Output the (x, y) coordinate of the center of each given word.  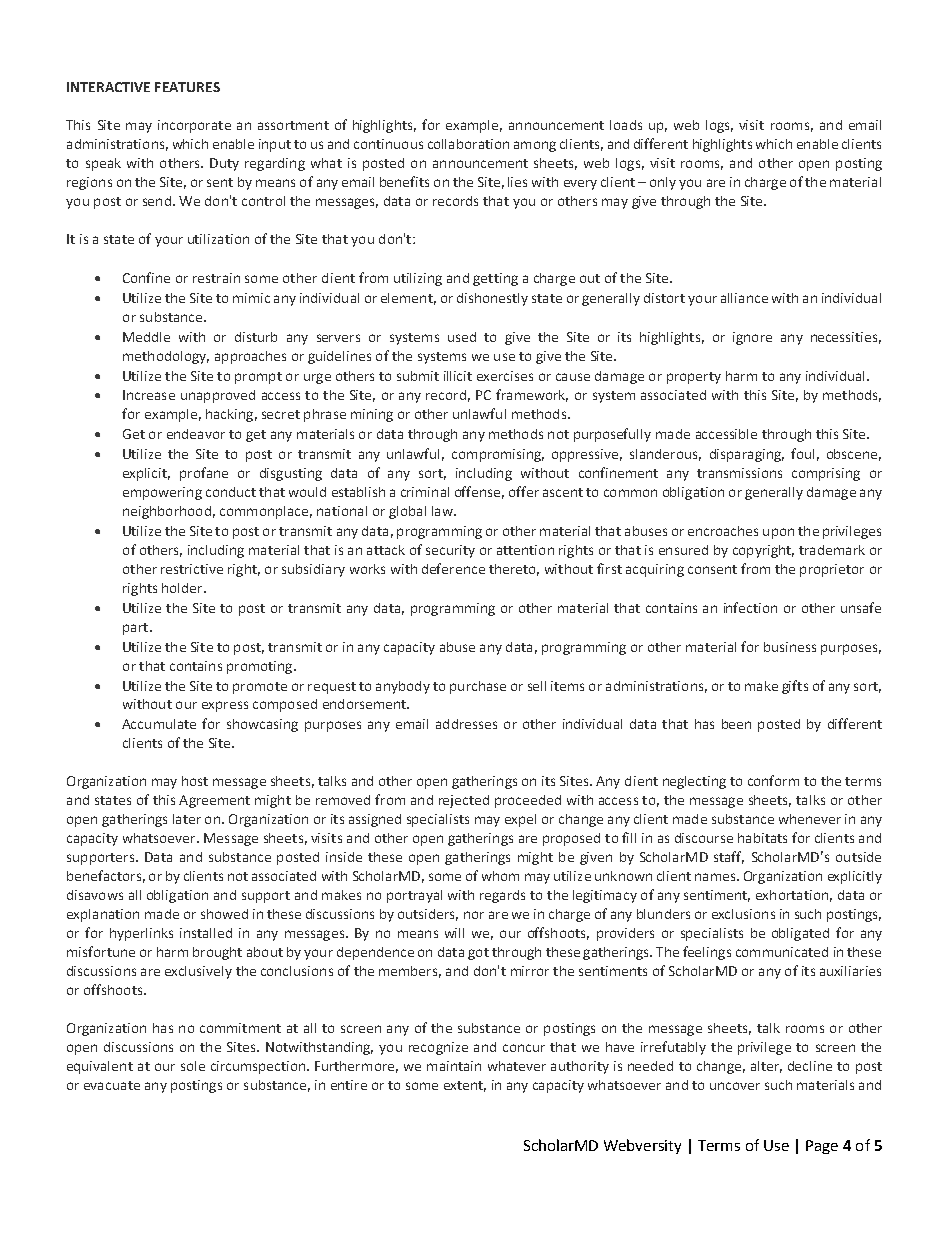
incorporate (194, 126)
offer (524, 491)
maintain (454, 1066)
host (195, 781)
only (663, 183)
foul (802, 453)
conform (773, 780)
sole (193, 1066)
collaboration (468, 144)
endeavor (196, 434)
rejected (464, 801)
